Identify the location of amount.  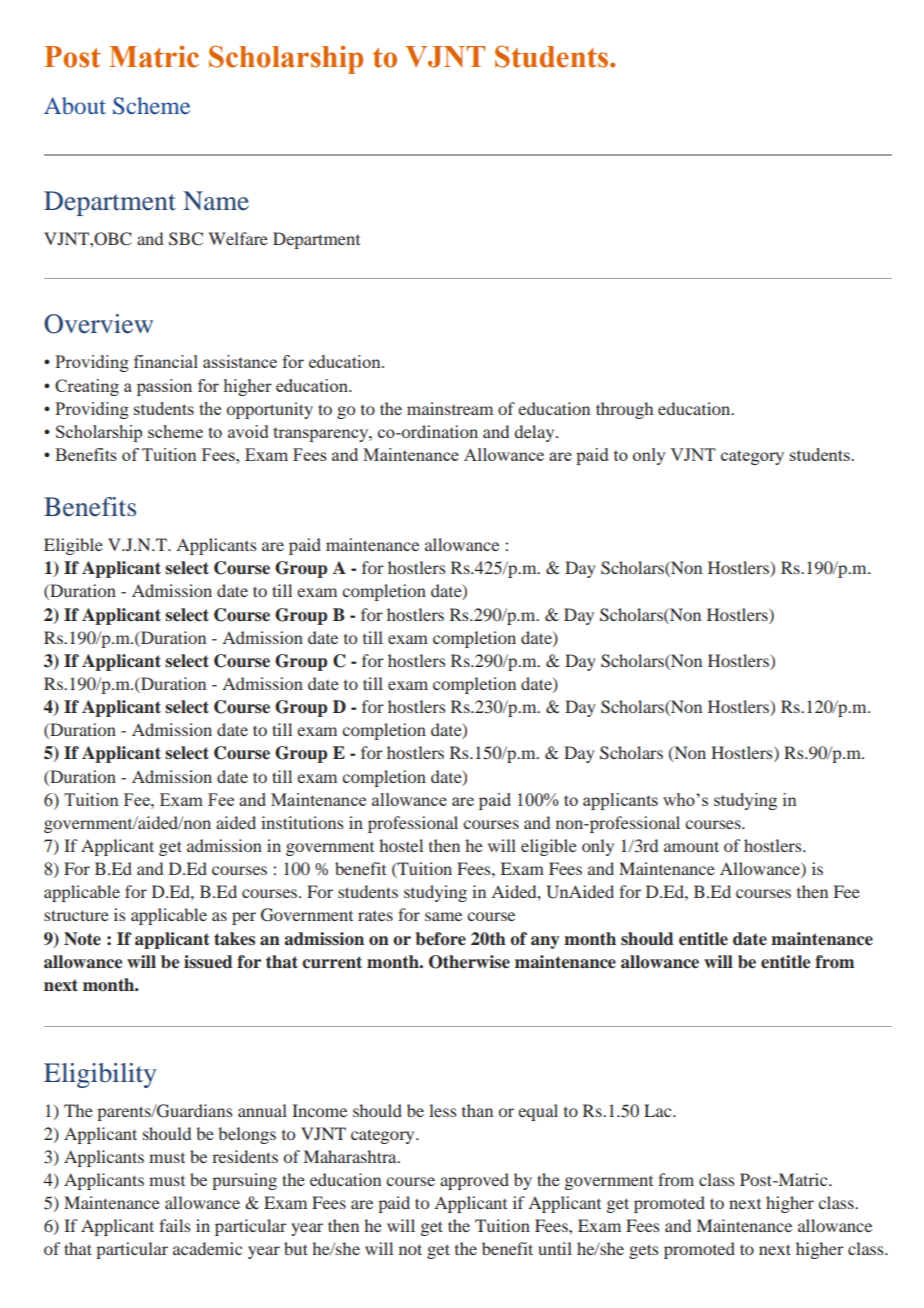
(691, 846).
